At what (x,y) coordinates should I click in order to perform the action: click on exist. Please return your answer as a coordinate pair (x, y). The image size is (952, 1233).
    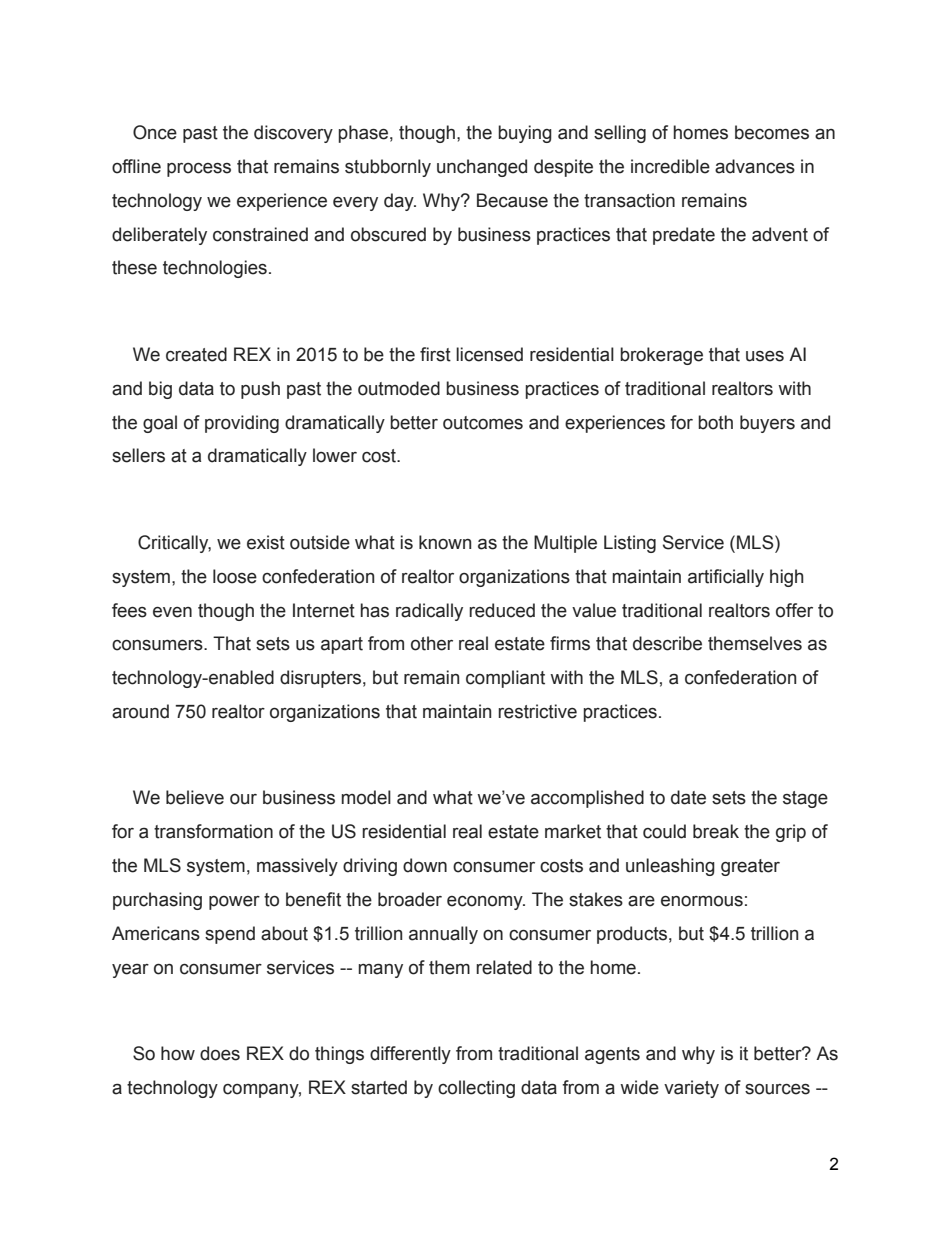
    Looking at the image, I should click on (266, 542).
